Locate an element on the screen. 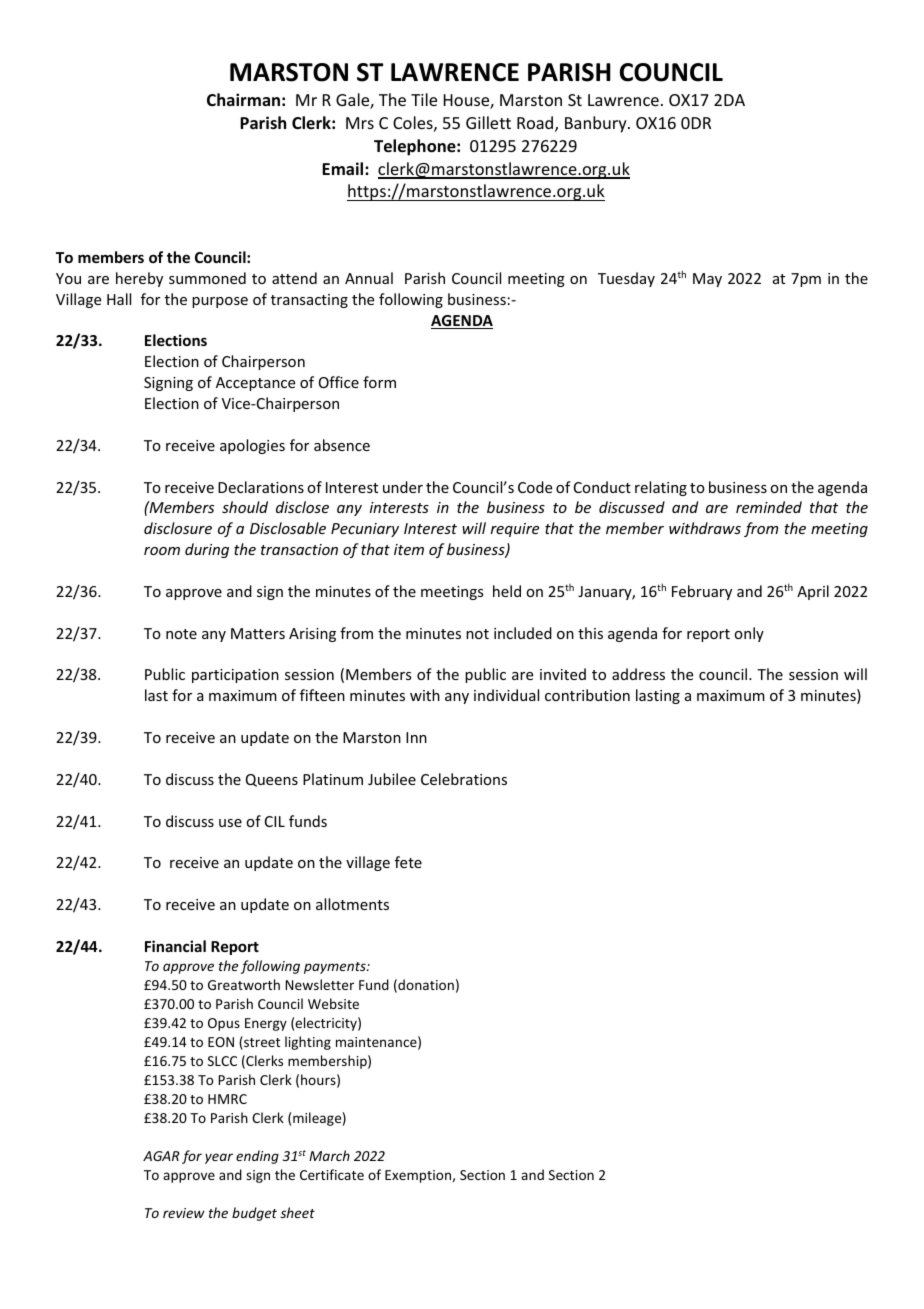 The width and height of the screenshot is (924, 1309). Road is located at coordinates (536, 124).
